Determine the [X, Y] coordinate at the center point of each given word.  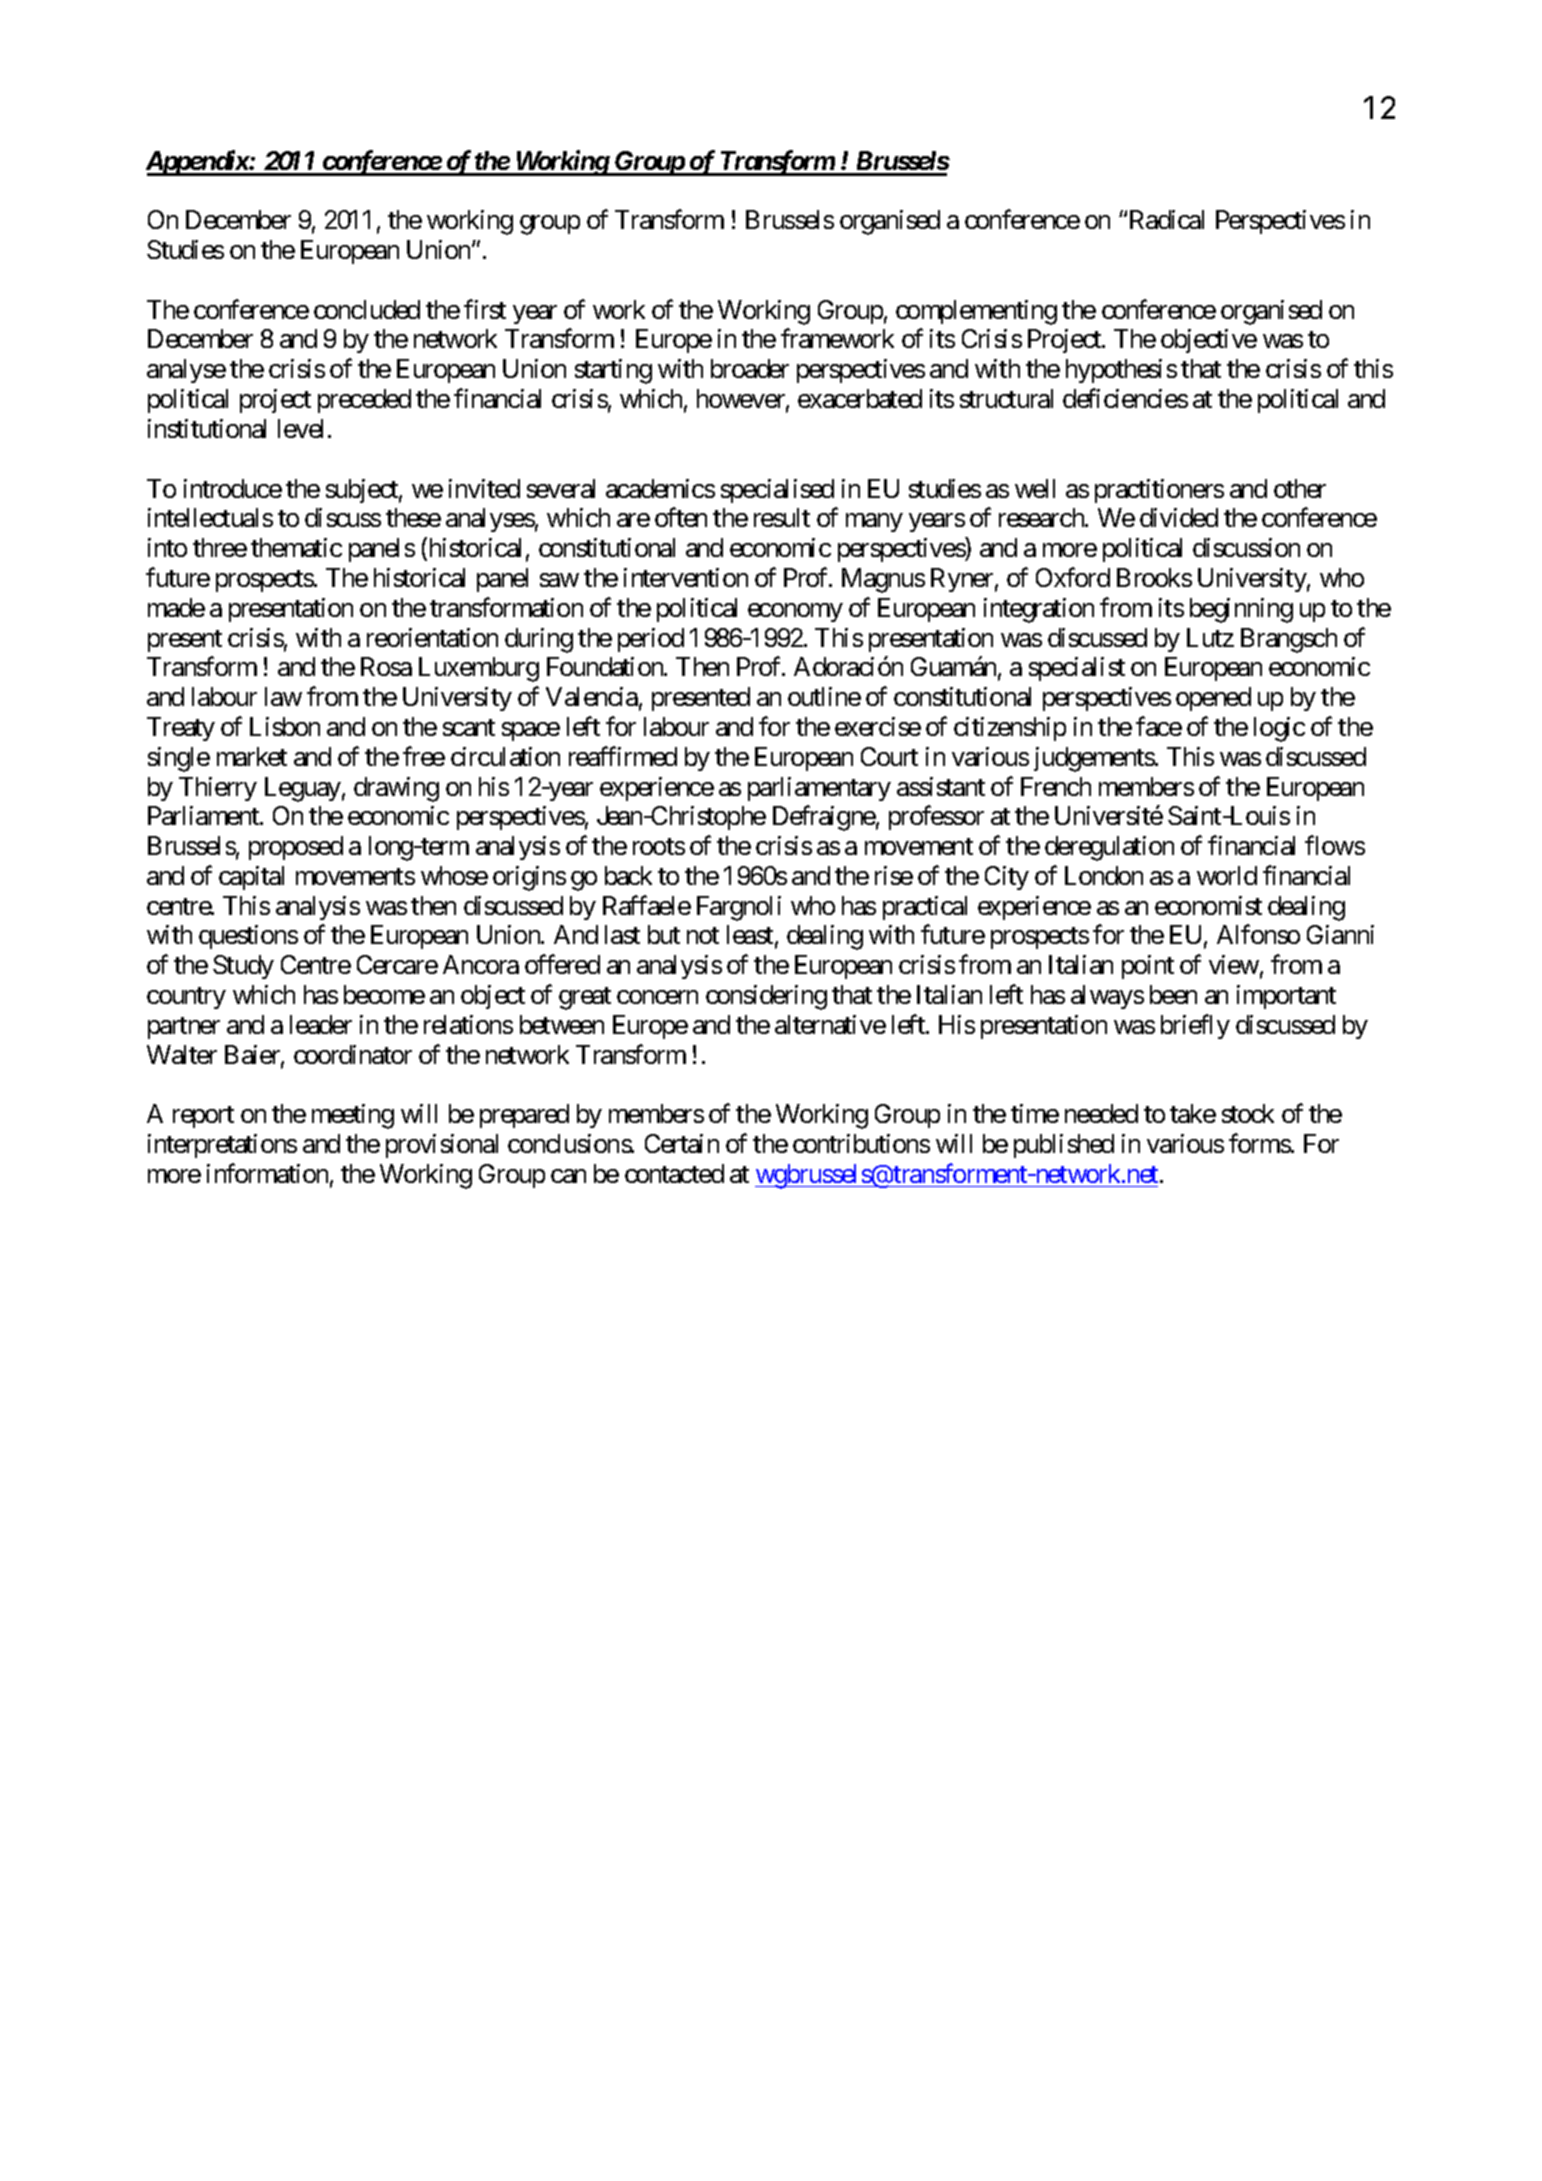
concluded [367, 309]
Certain [682, 1143]
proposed [296, 848]
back [628, 875]
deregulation [1109, 848]
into [167, 547]
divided [1179, 517]
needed [1101, 1113]
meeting [353, 1116]
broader [750, 368]
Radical [1167, 219]
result [782, 517]
